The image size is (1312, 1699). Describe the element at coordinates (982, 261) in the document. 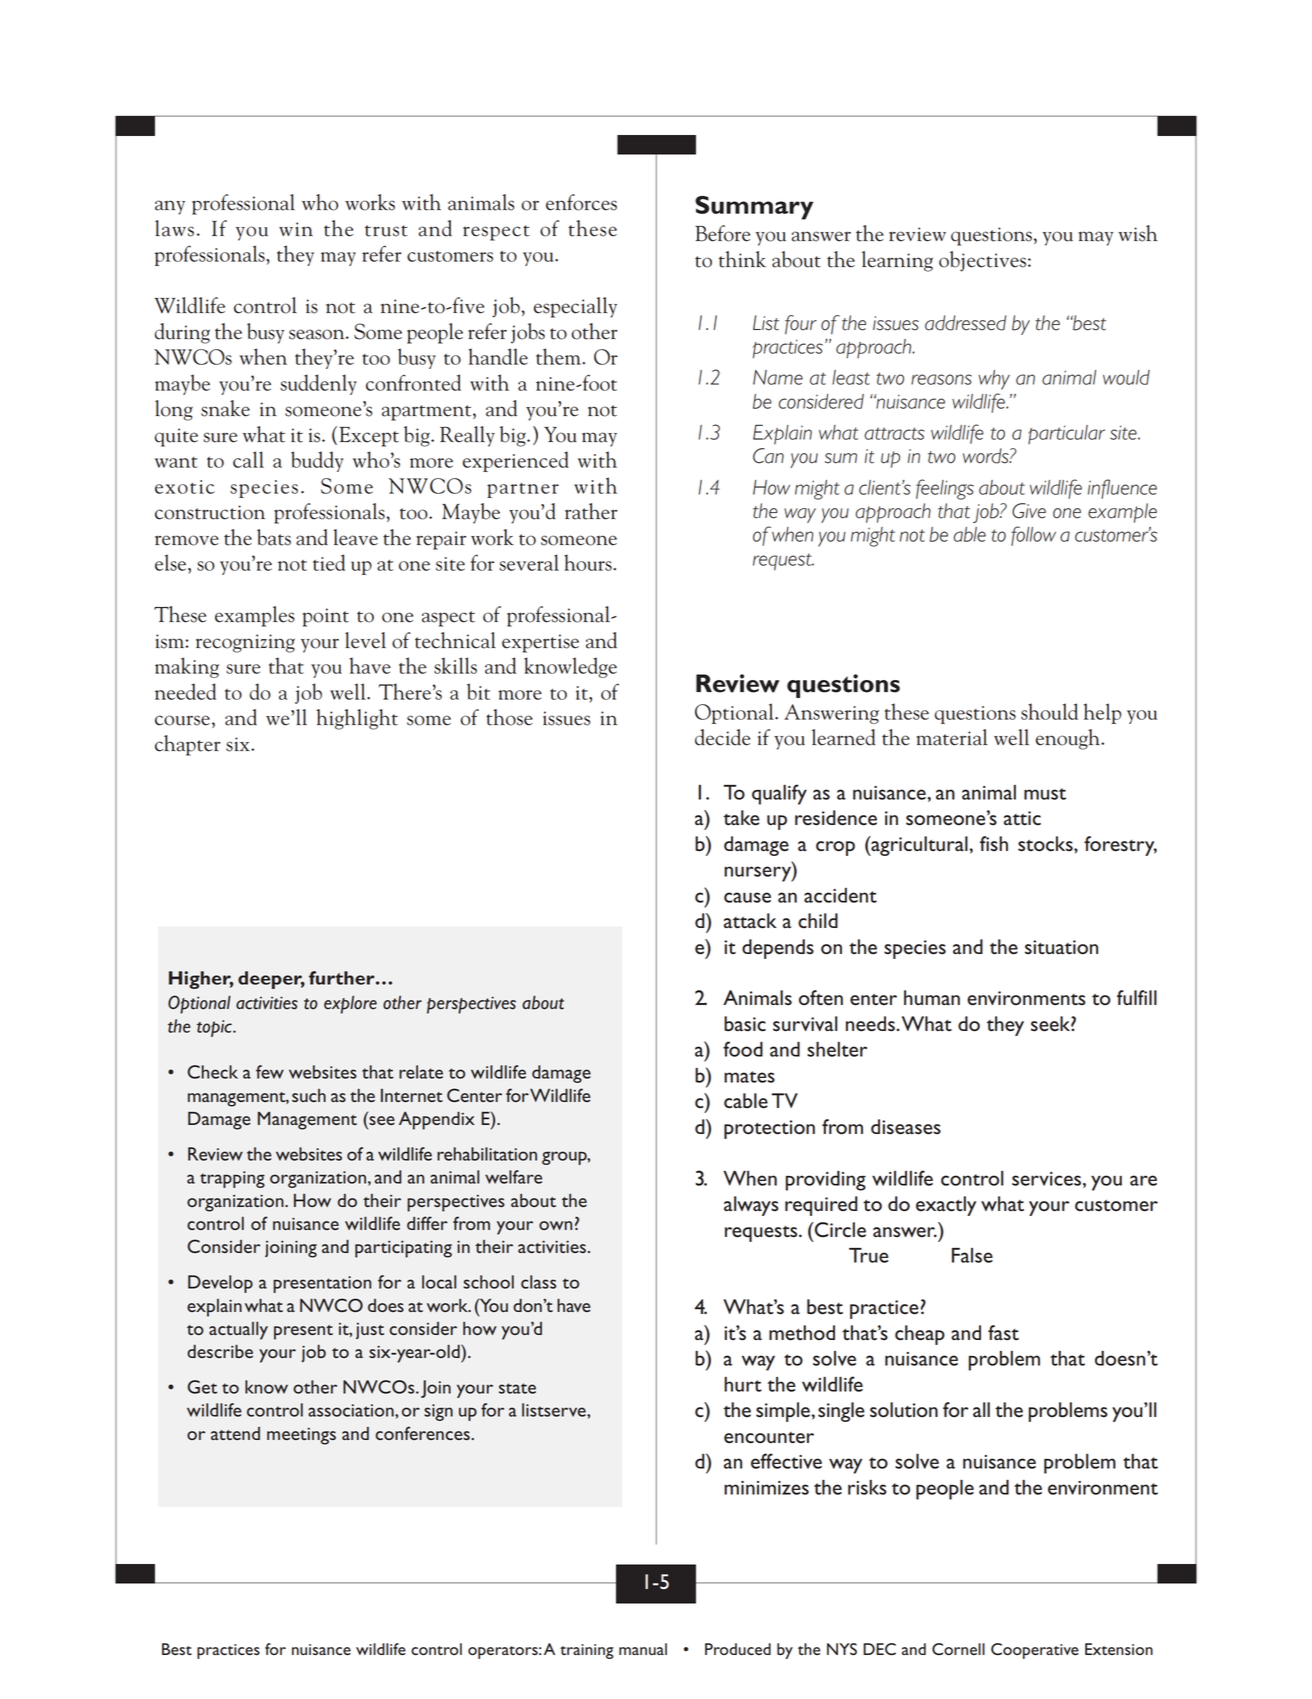

I see `objectives` at that location.
